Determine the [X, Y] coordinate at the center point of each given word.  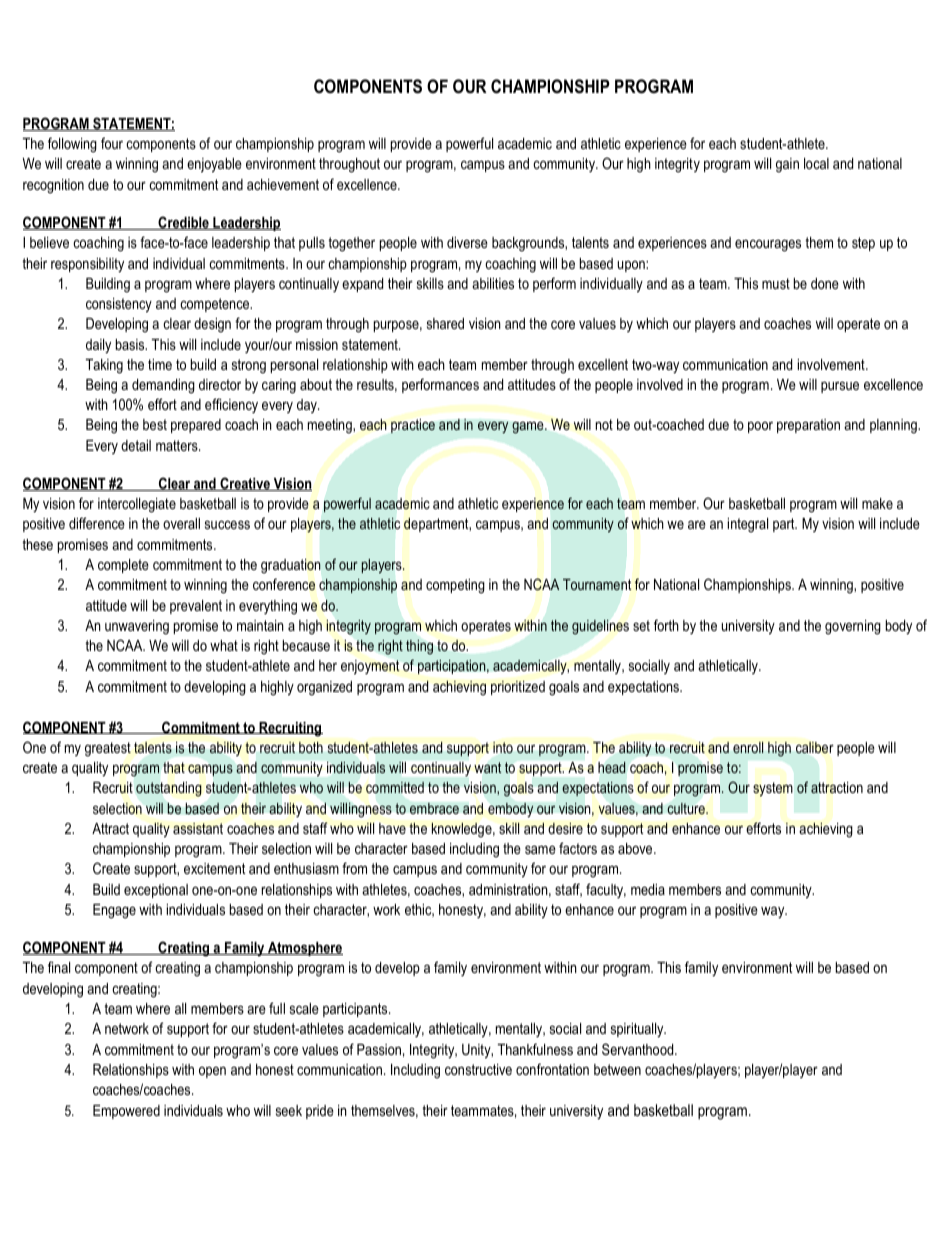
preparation [808, 426]
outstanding [169, 789]
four [112, 143]
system [773, 789]
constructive [478, 1069]
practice [413, 426]
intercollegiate [137, 505]
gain [787, 165]
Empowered [126, 1112]
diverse [467, 242]
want [487, 767]
